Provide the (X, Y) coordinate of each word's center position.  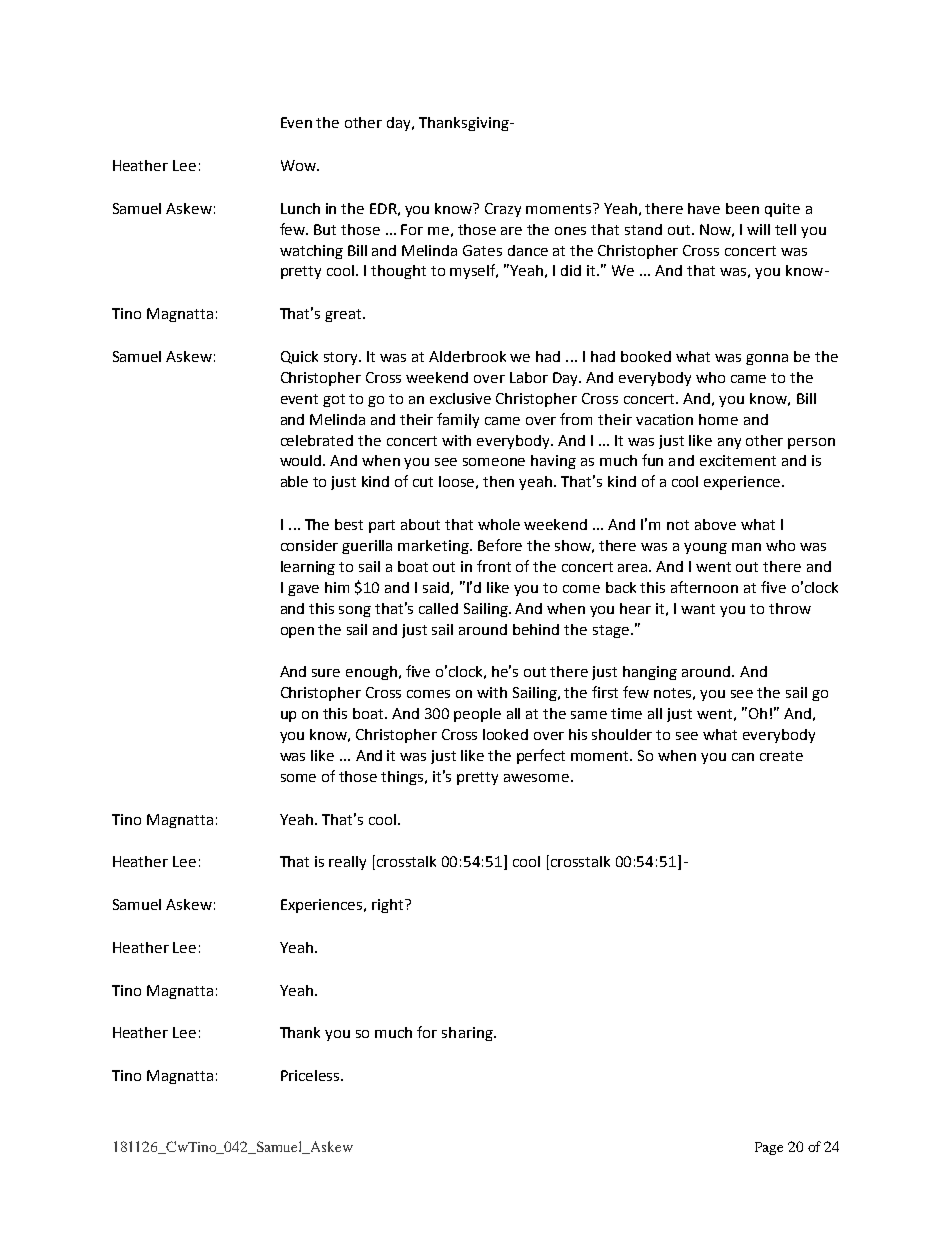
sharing (468, 1034)
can (743, 757)
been (742, 208)
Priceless (311, 1075)
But (325, 229)
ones (570, 231)
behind (536, 629)
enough (371, 673)
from (576, 419)
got (334, 400)
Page (769, 1148)
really (347, 863)
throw (790, 608)
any (729, 443)
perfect (541, 756)
